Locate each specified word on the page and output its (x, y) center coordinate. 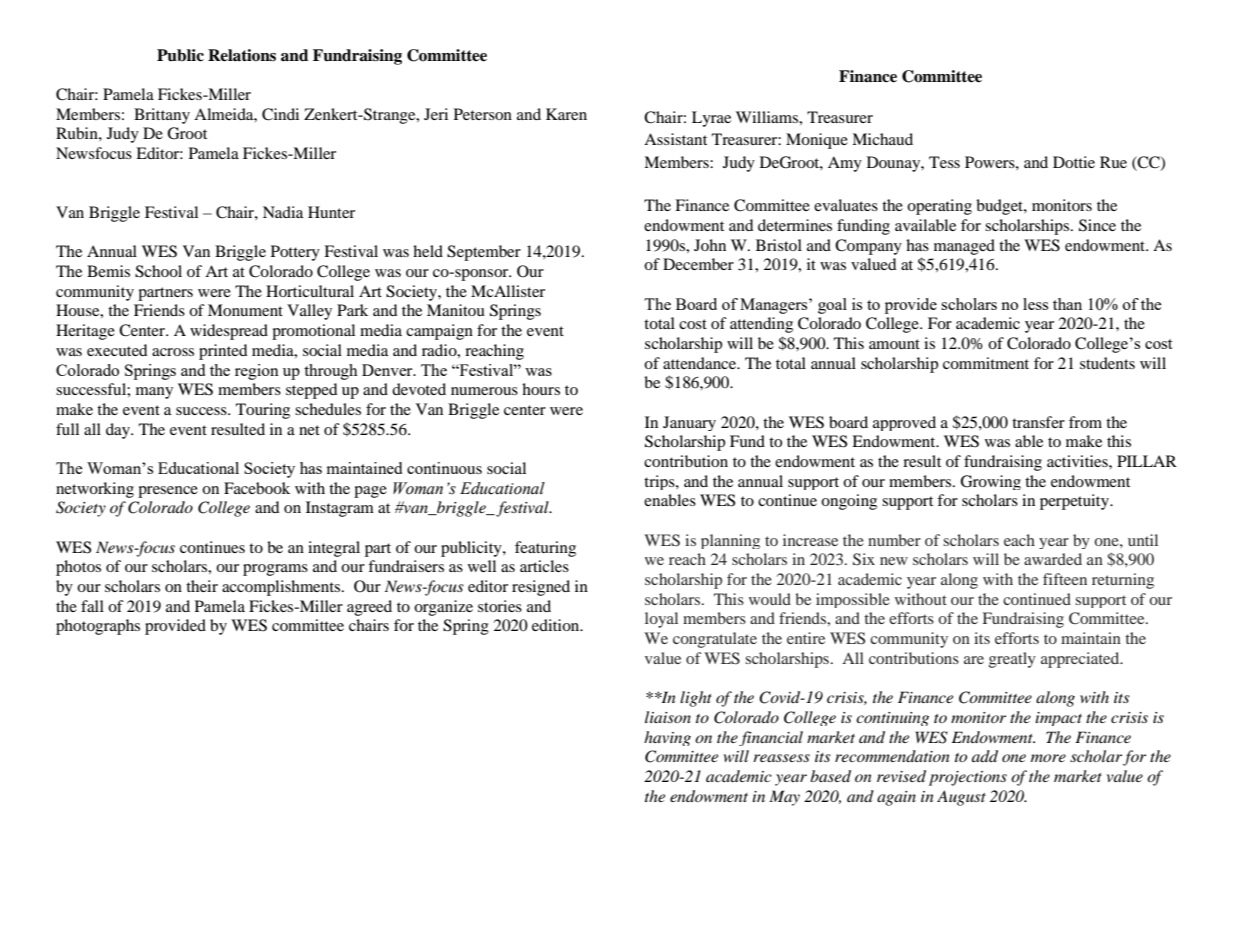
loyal (661, 620)
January (689, 423)
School (158, 271)
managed (964, 247)
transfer (1038, 422)
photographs (98, 627)
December (698, 264)
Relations (242, 55)
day (119, 431)
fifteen (1065, 579)
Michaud (882, 139)
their (202, 586)
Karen (566, 114)
